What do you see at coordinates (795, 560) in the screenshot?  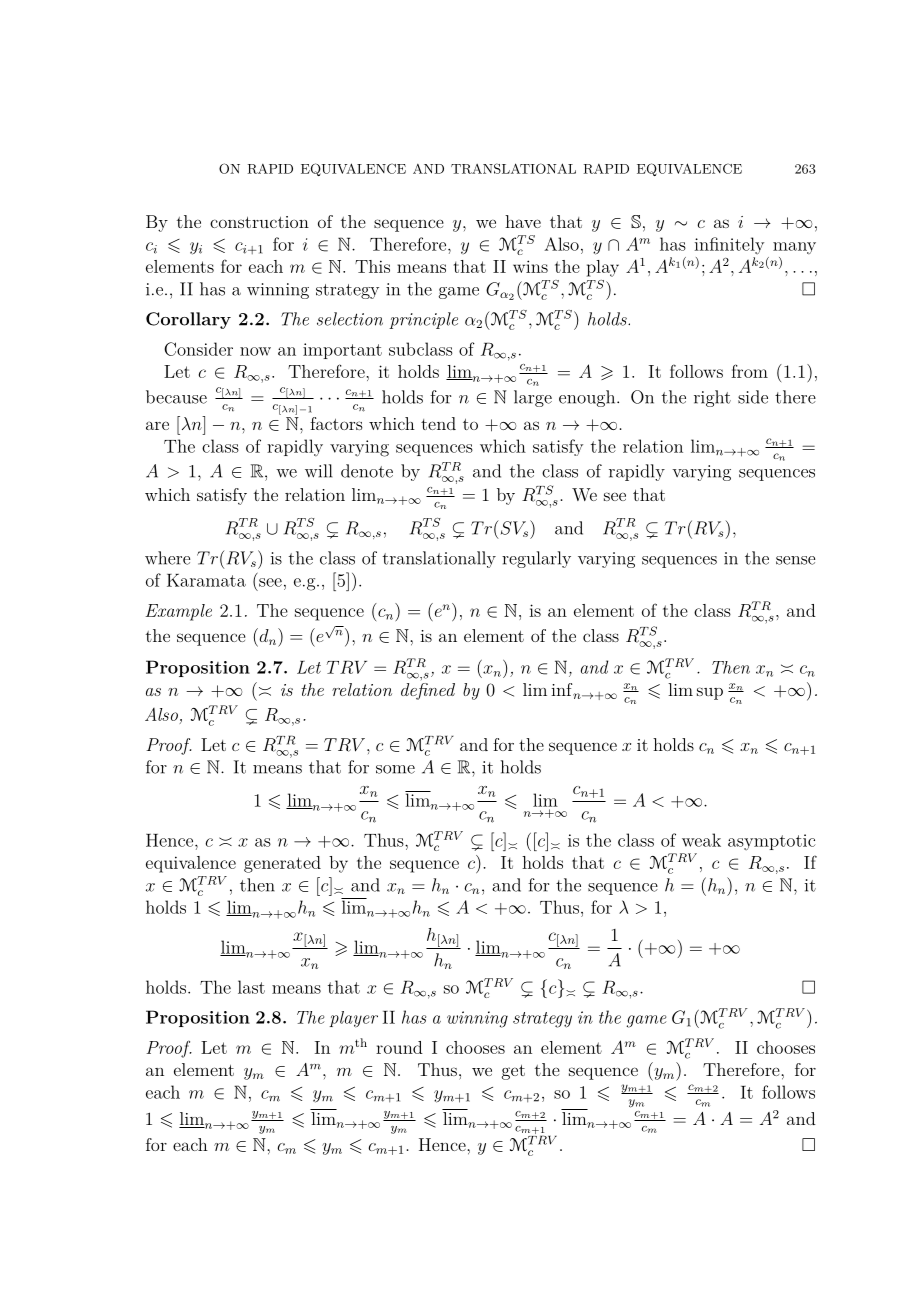 I see `sense` at bounding box center [795, 560].
